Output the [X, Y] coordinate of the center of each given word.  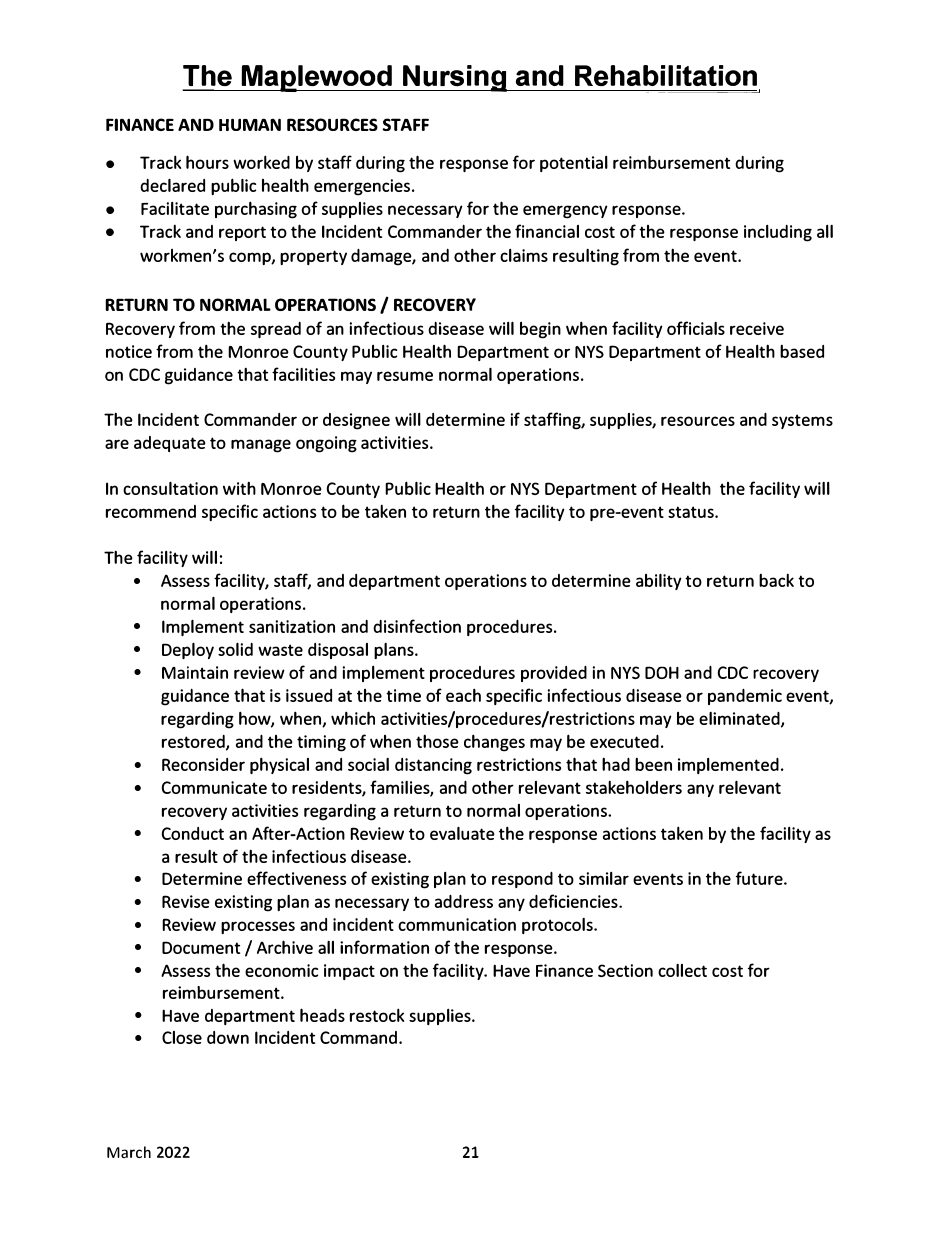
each [463, 695]
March [129, 1152]
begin [540, 330]
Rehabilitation [666, 75]
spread [276, 330]
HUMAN [250, 124]
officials [696, 328]
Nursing [455, 78]
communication [457, 924]
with [239, 488]
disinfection [417, 626]
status [692, 512]
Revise [186, 901]
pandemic [745, 697]
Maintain [195, 672]
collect [682, 970]
